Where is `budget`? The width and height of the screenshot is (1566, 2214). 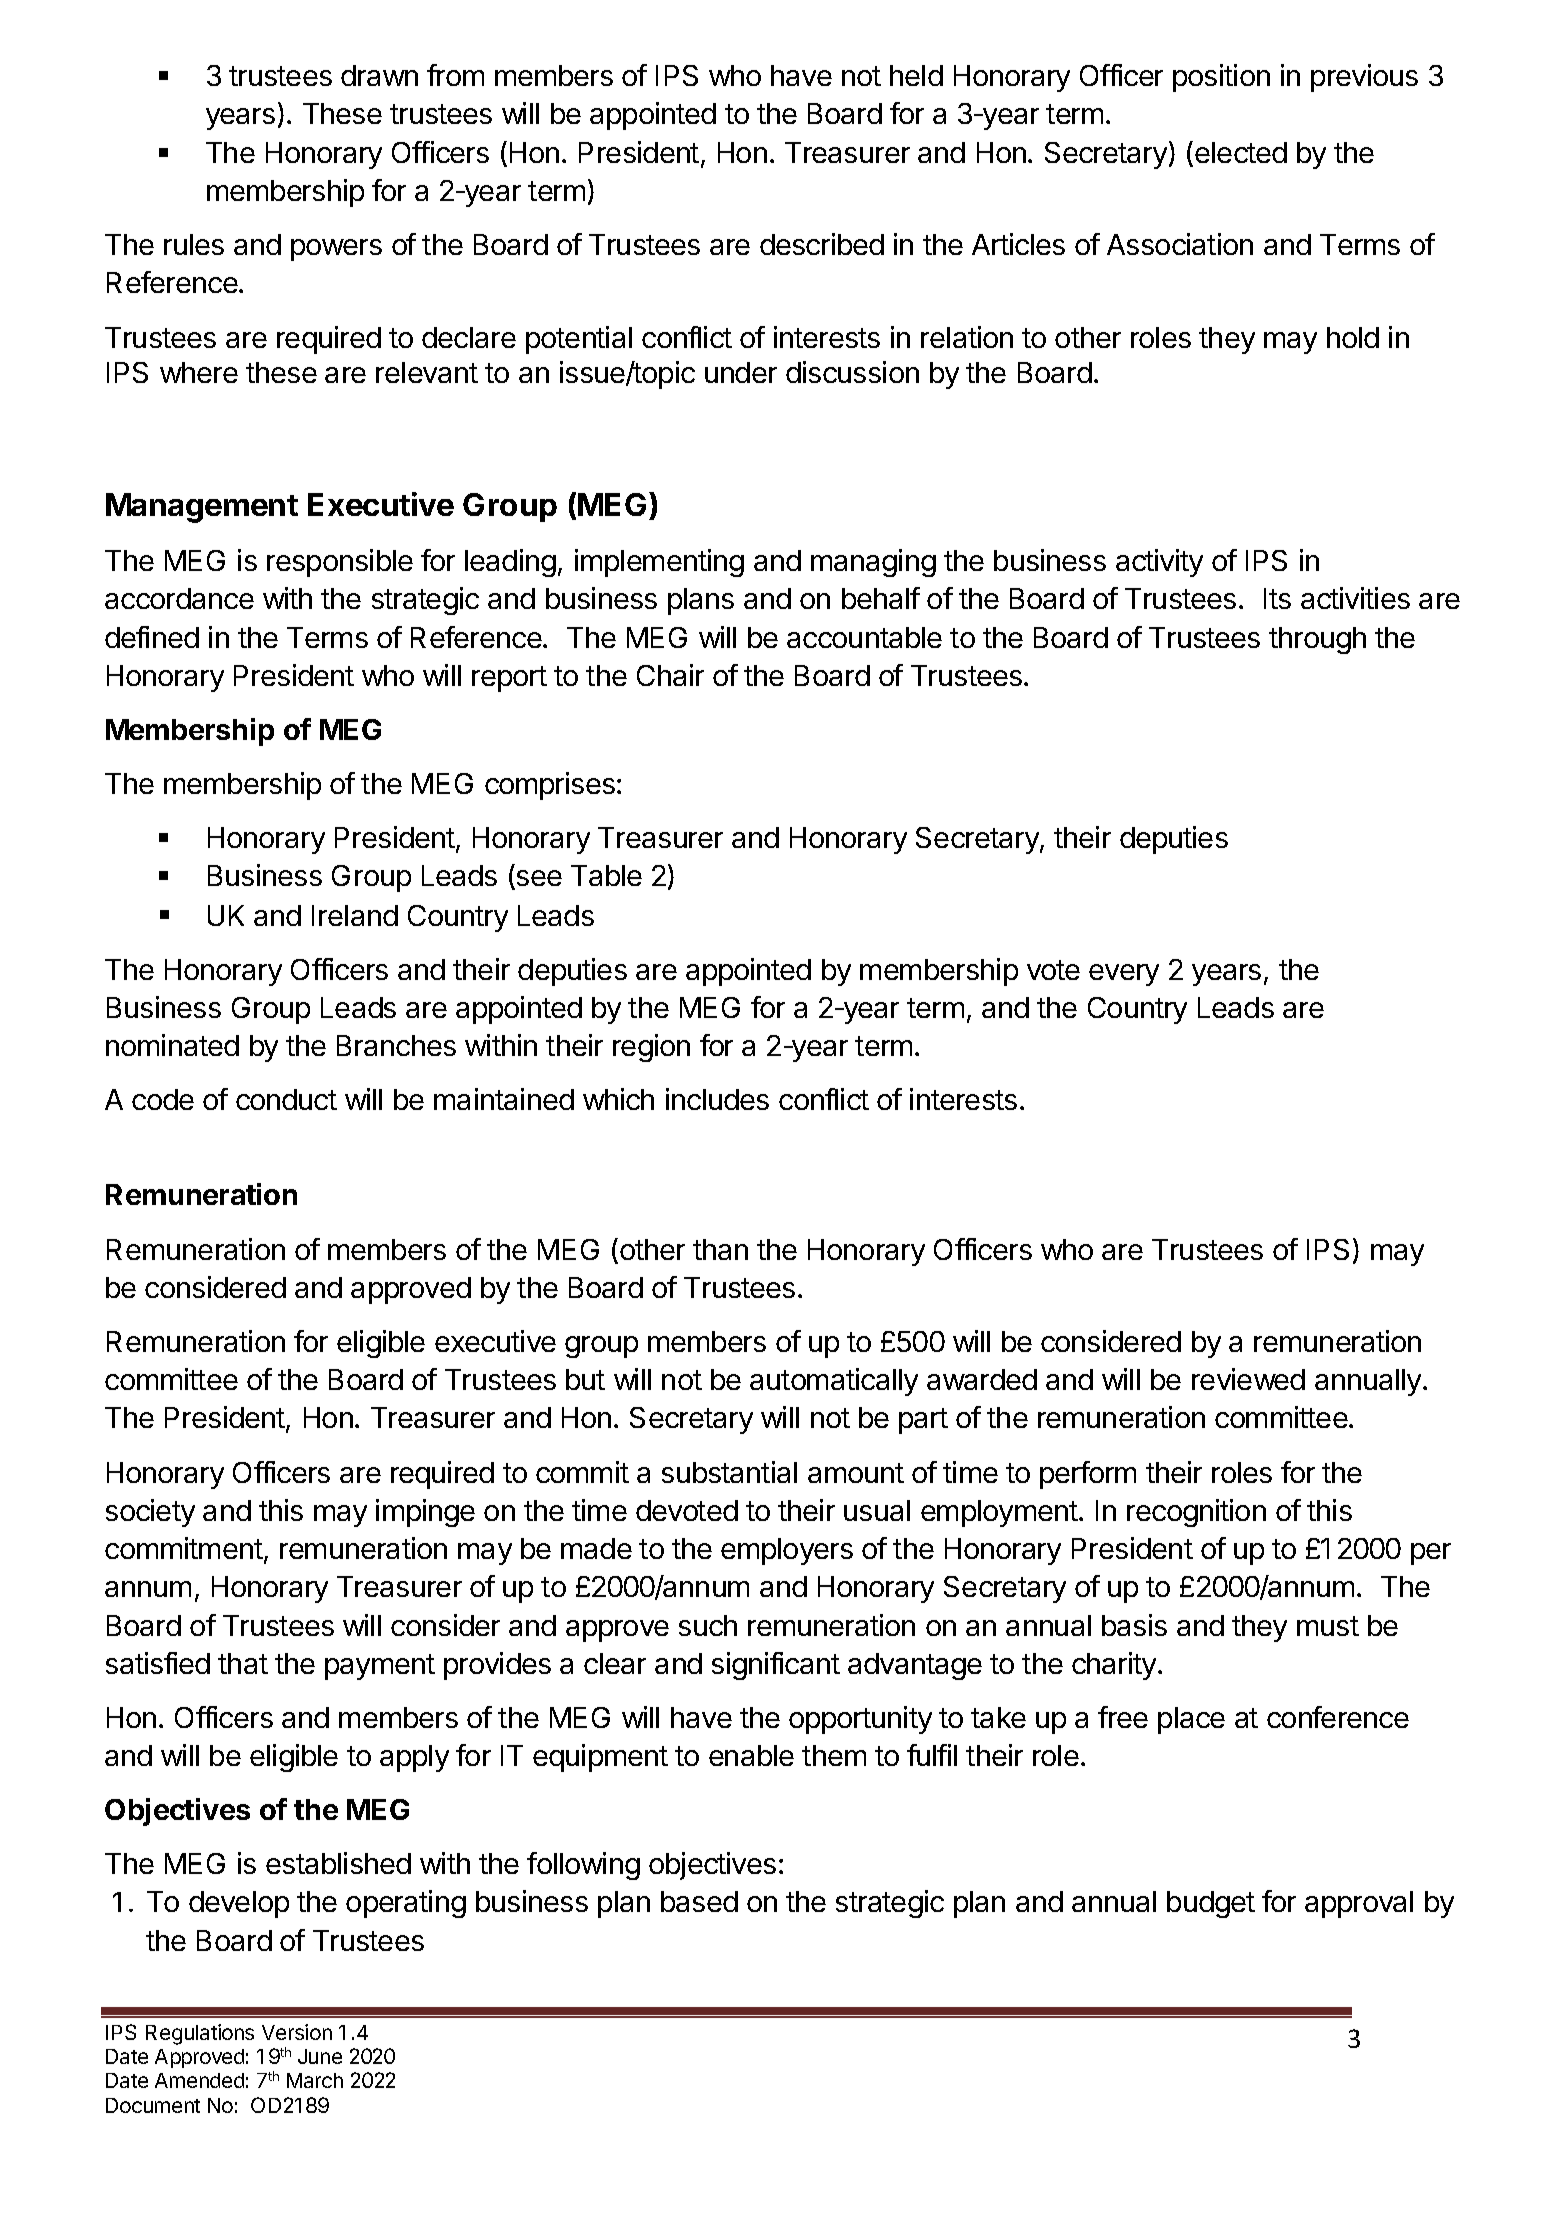
budget is located at coordinates (1211, 1904).
